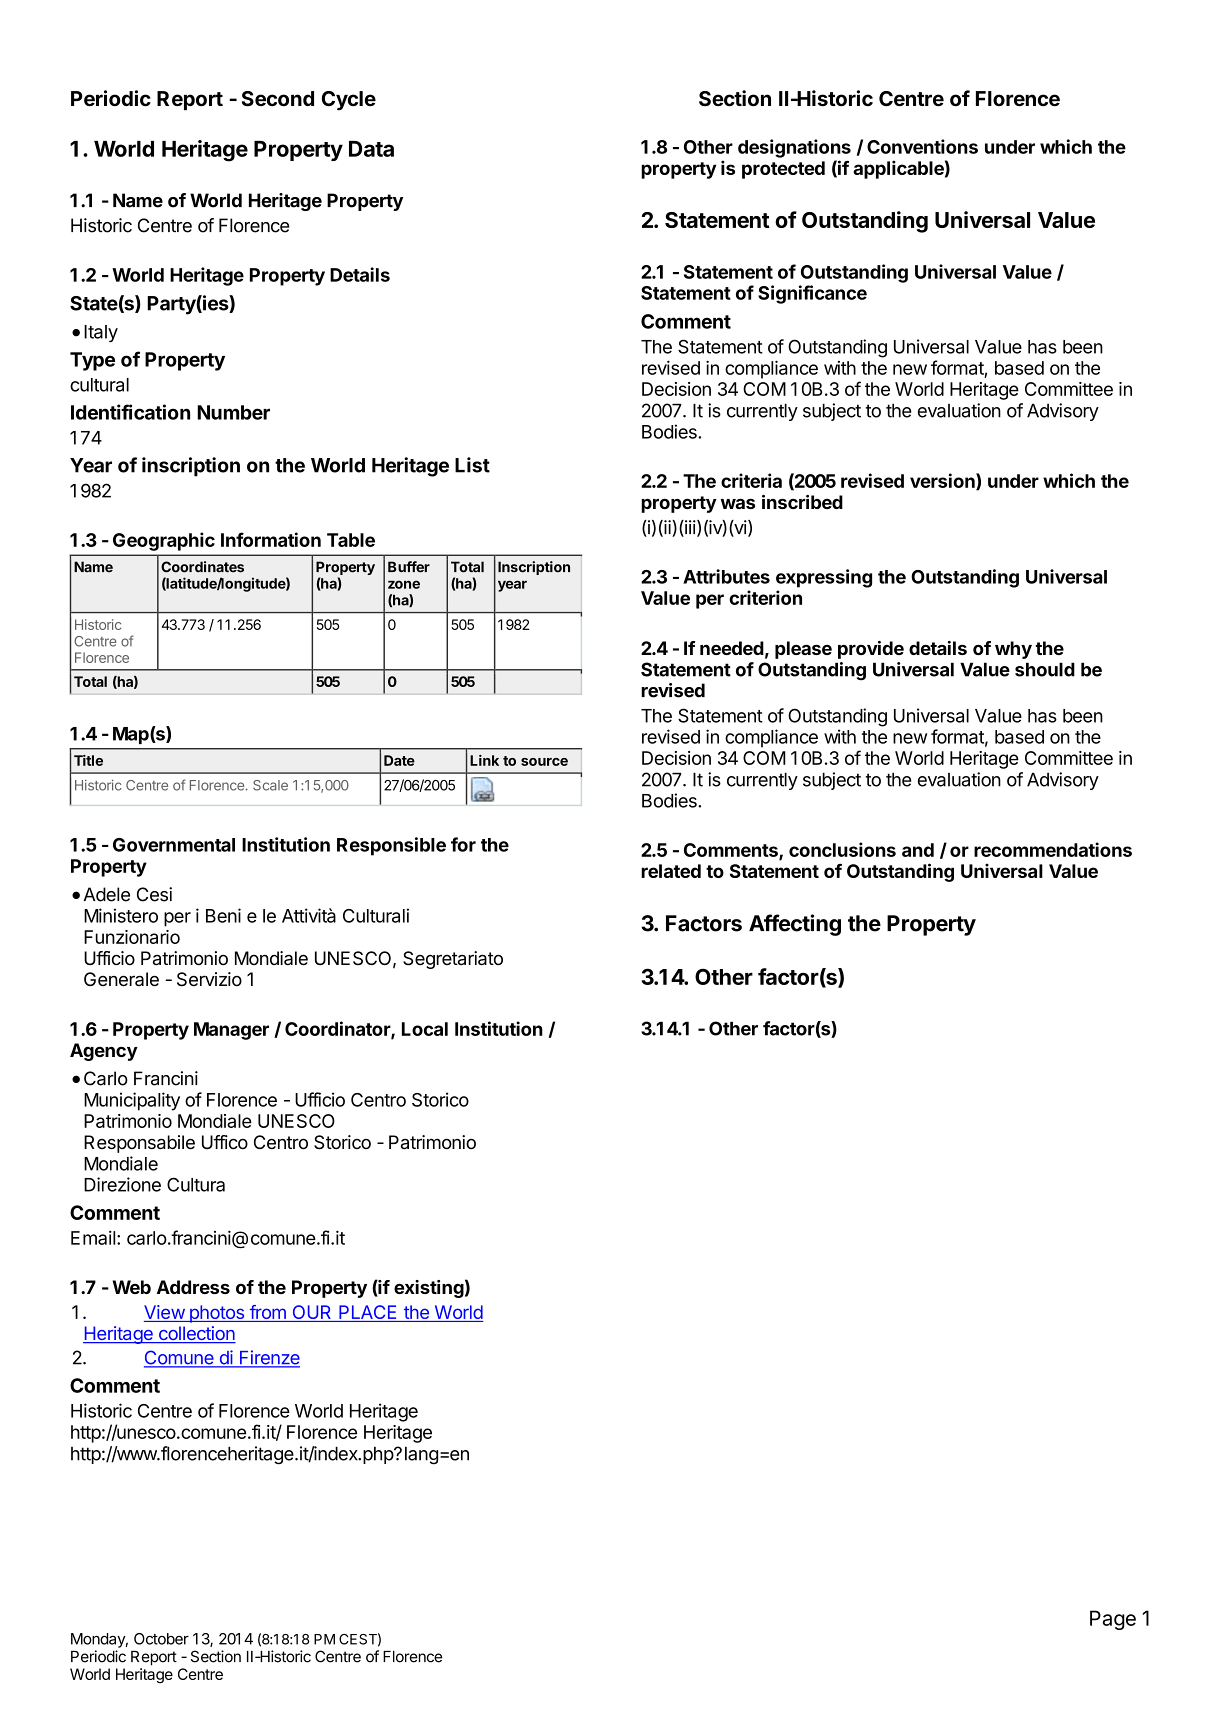 The width and height of the page is (1223, 1730). Describe the element at coordinates (132, 1101) in the page. I see `Municipality` at that location.
